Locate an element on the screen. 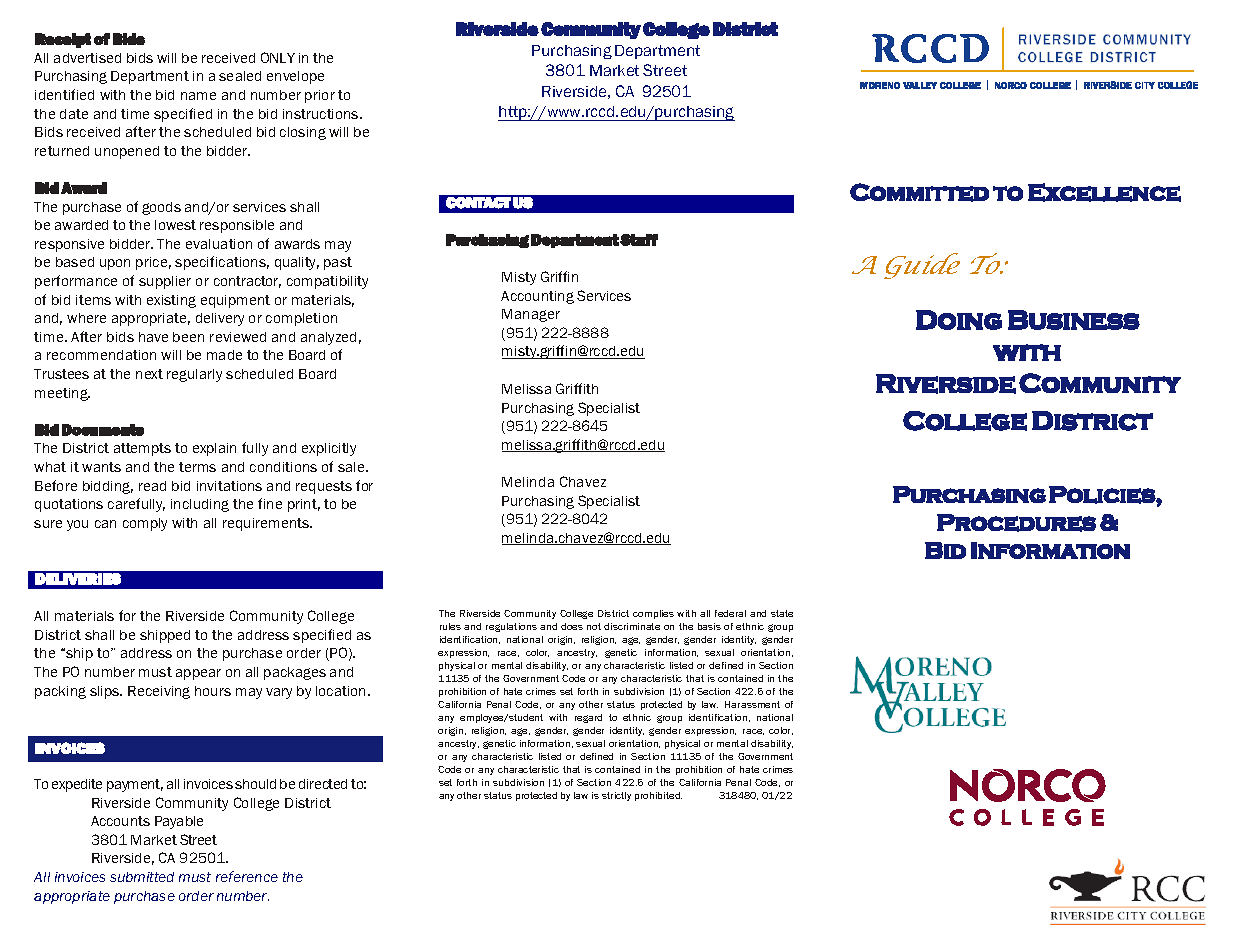 The width and height of the screenshot is (1233, 952). submitted is located at coordinates (142, 877).
